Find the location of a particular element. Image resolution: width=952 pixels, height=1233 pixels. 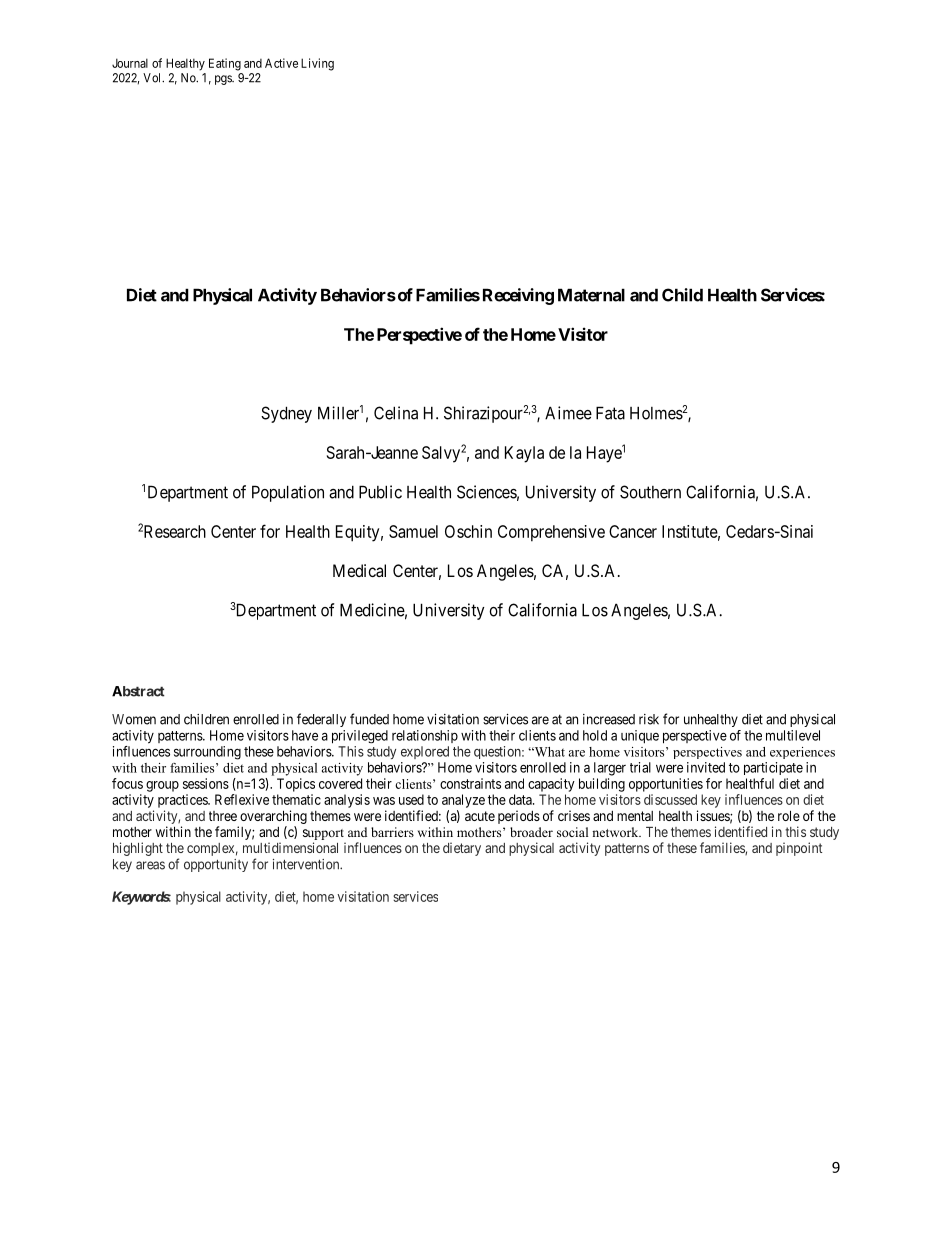

Living is located at coordinates (317, 64).
